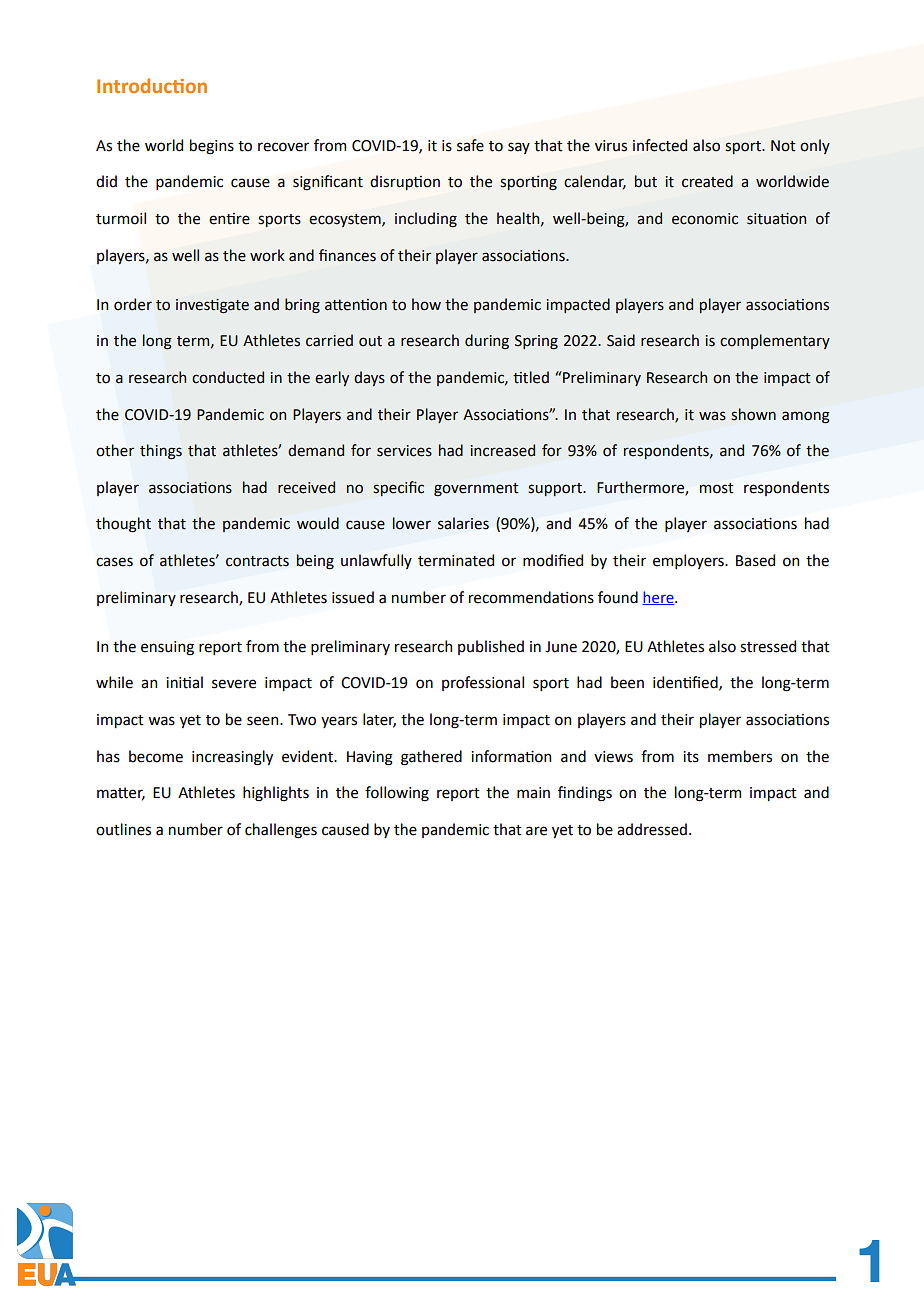 This page has width=924, height=1308. I want to click on begins, so click(212, 147).
